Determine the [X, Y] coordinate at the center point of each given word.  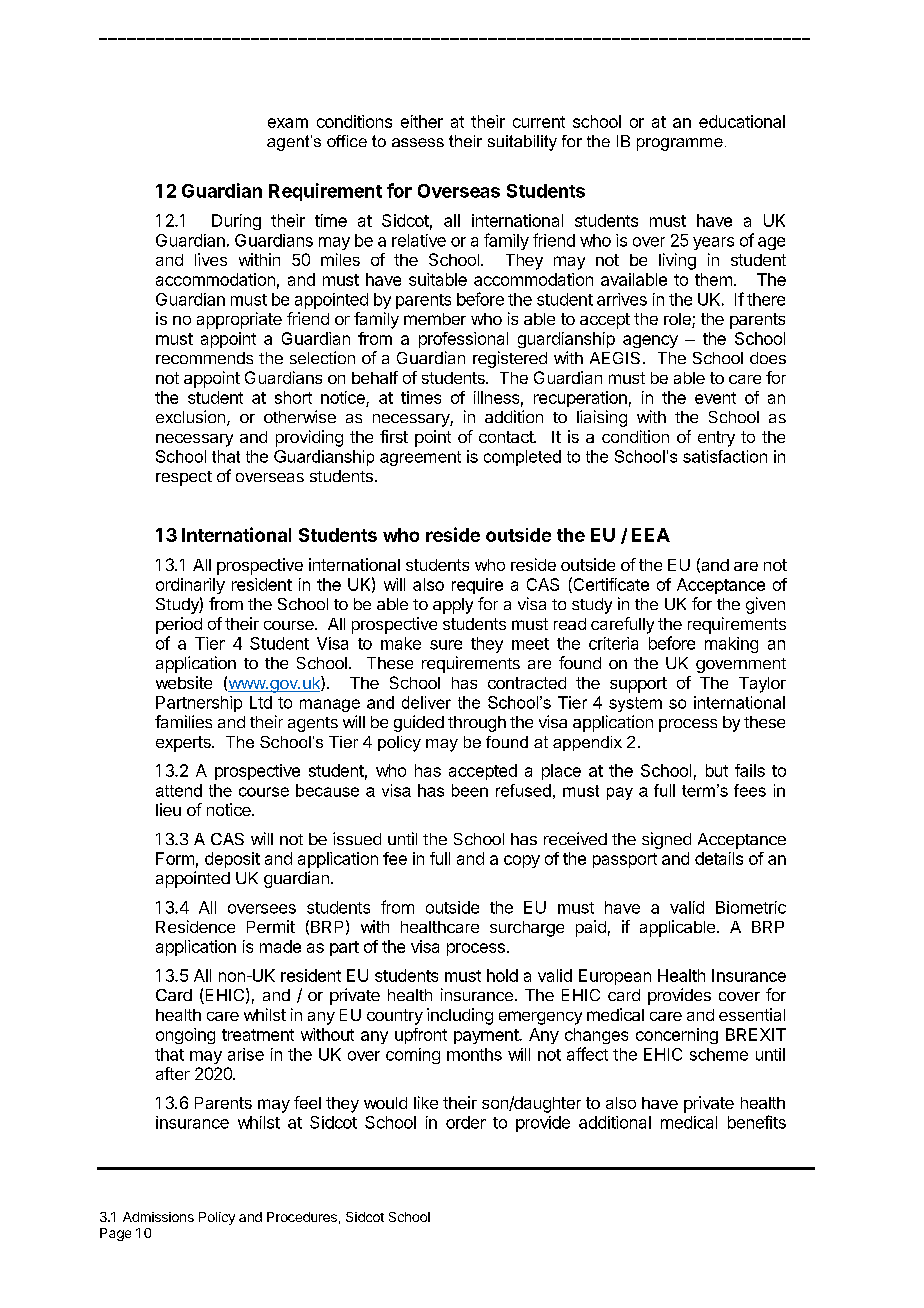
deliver [426, 702]
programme [680, 144]
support [638, 685]
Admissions [158, 1217]
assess [418, 142]
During [236, 222]
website [184, 682]
